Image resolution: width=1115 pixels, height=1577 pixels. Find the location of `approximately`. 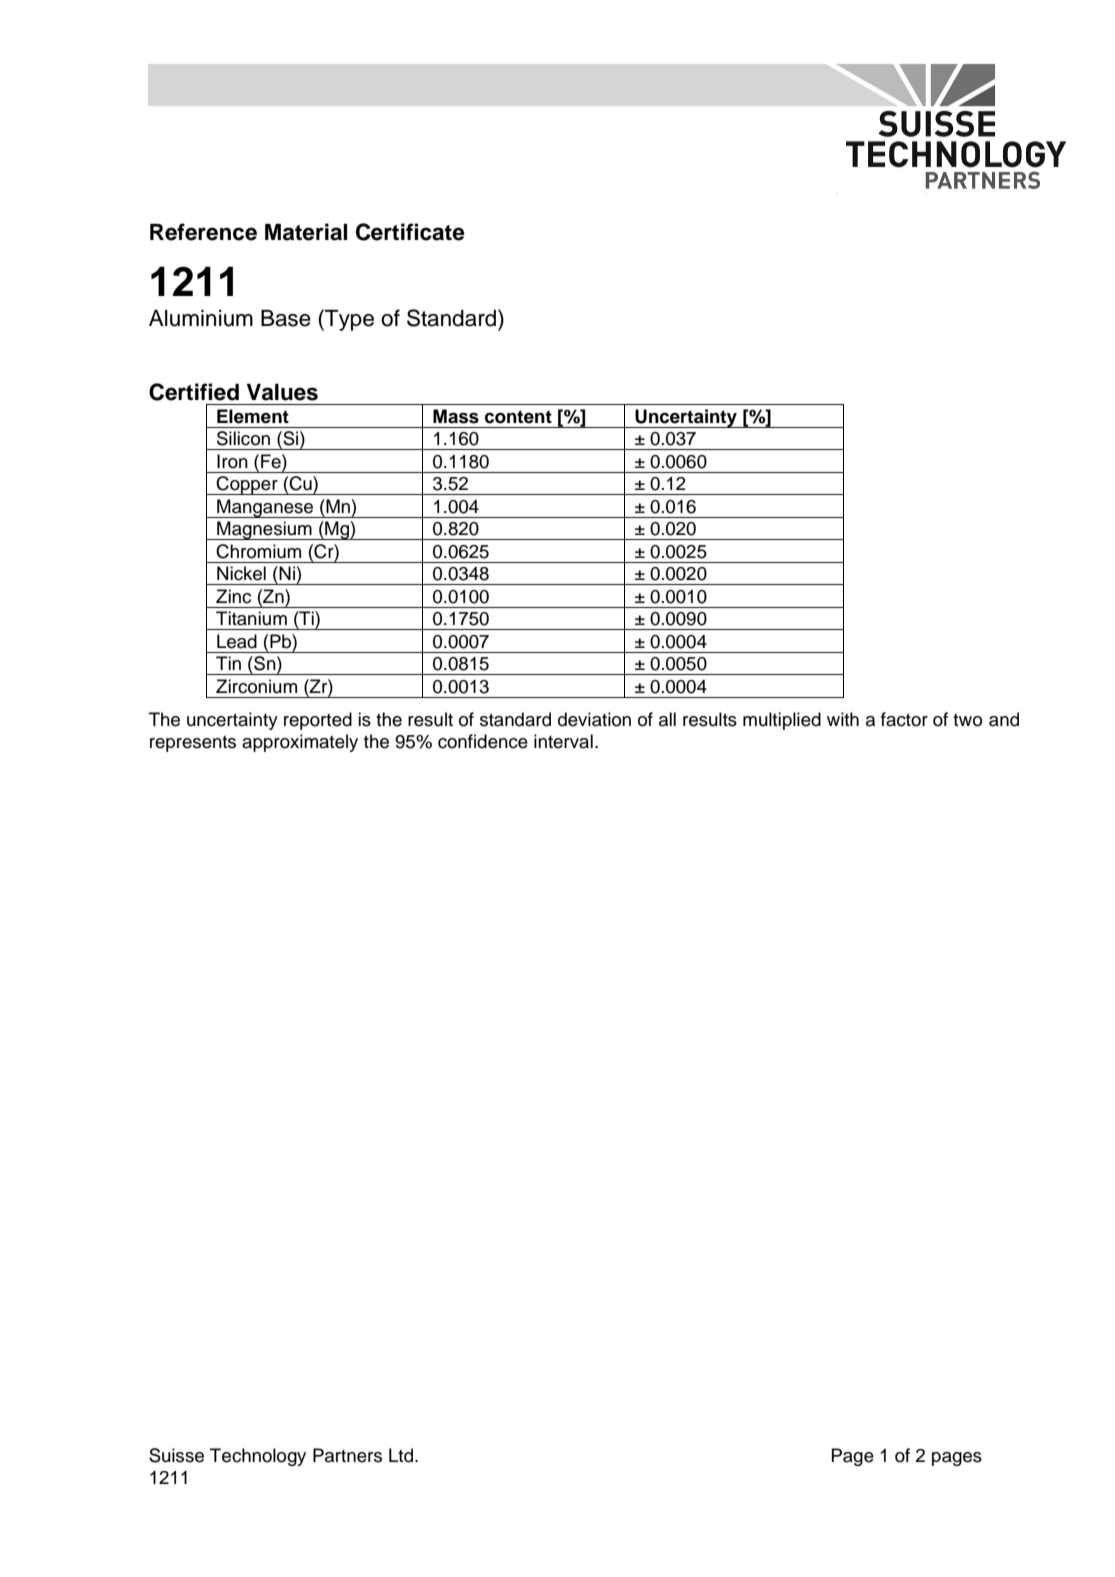

approximately is located at coordinates (300, 743).
